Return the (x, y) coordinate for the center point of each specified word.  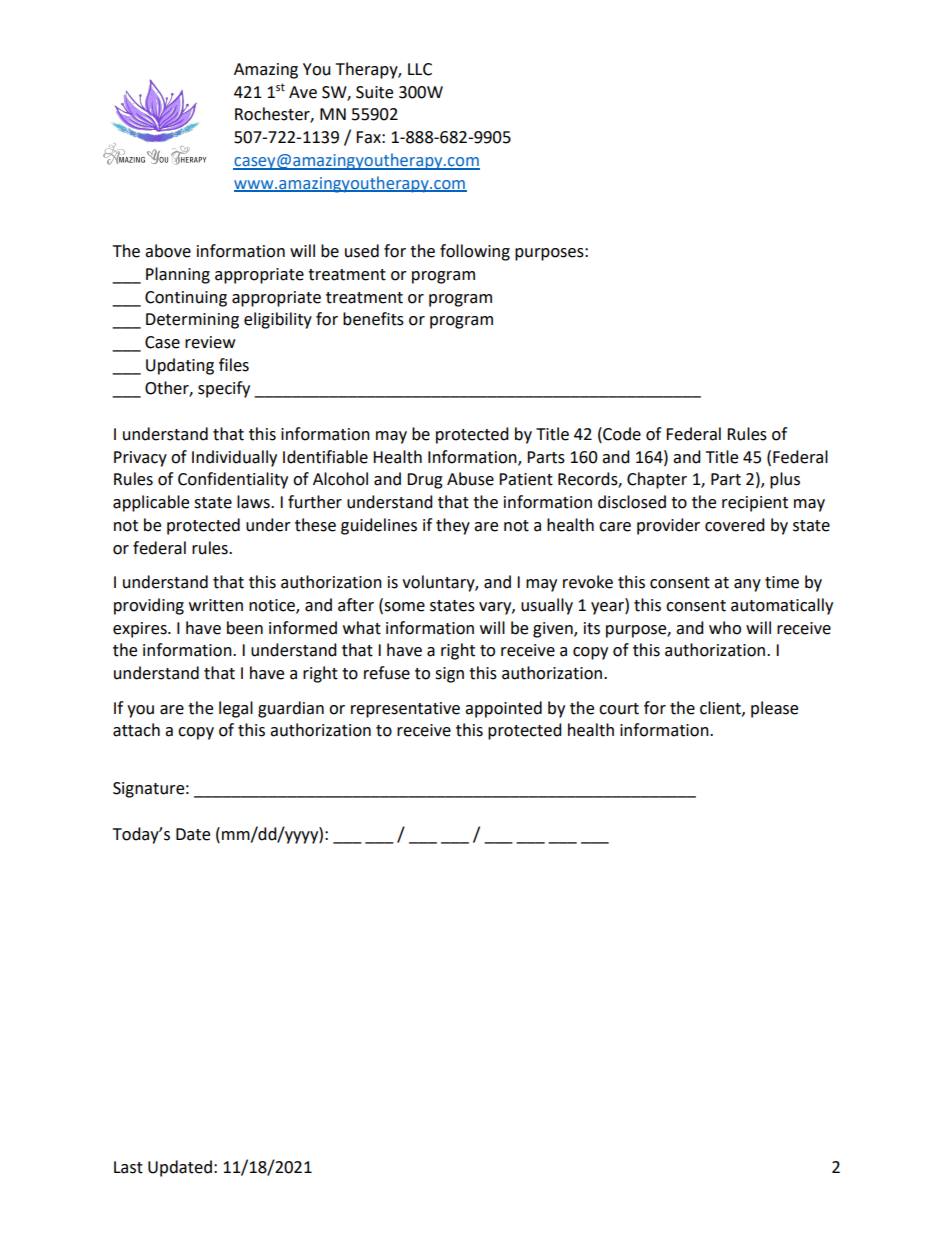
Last (128, 1167)
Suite (374, 92)
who (725, 628)
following (475, 252)
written (216, 605)
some (403, 608)
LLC (420, 69)
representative (405, 710)
